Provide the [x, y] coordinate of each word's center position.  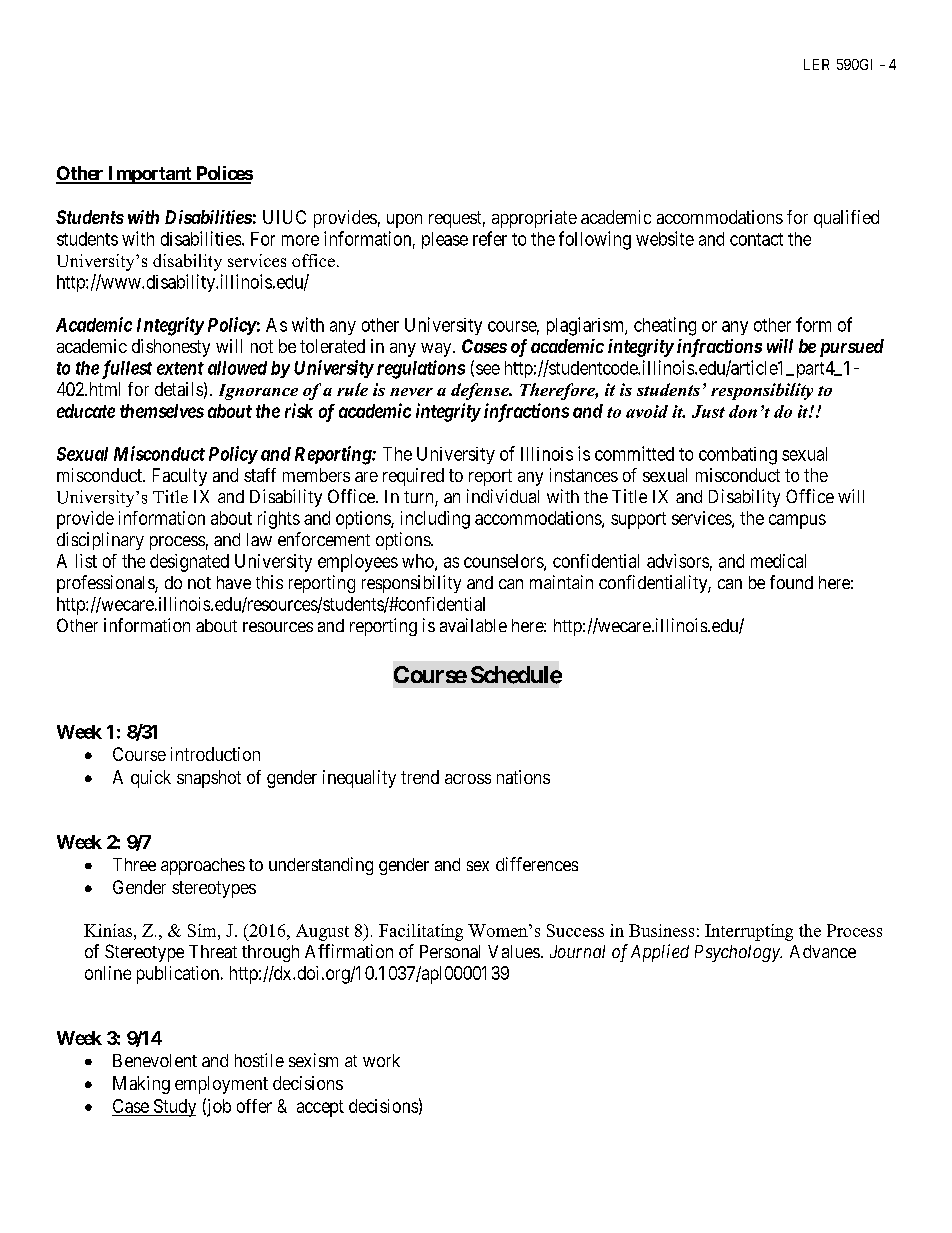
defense [481, 391]
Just [708, 411]
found [791, 582]
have [234, 582]
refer [490, 238]
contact [756, 239]
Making [141, 1085]
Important [150, 175]
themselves [162, 411]
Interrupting [749, 932]
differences [537, 864]
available [473, 625]
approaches [203, 866]
